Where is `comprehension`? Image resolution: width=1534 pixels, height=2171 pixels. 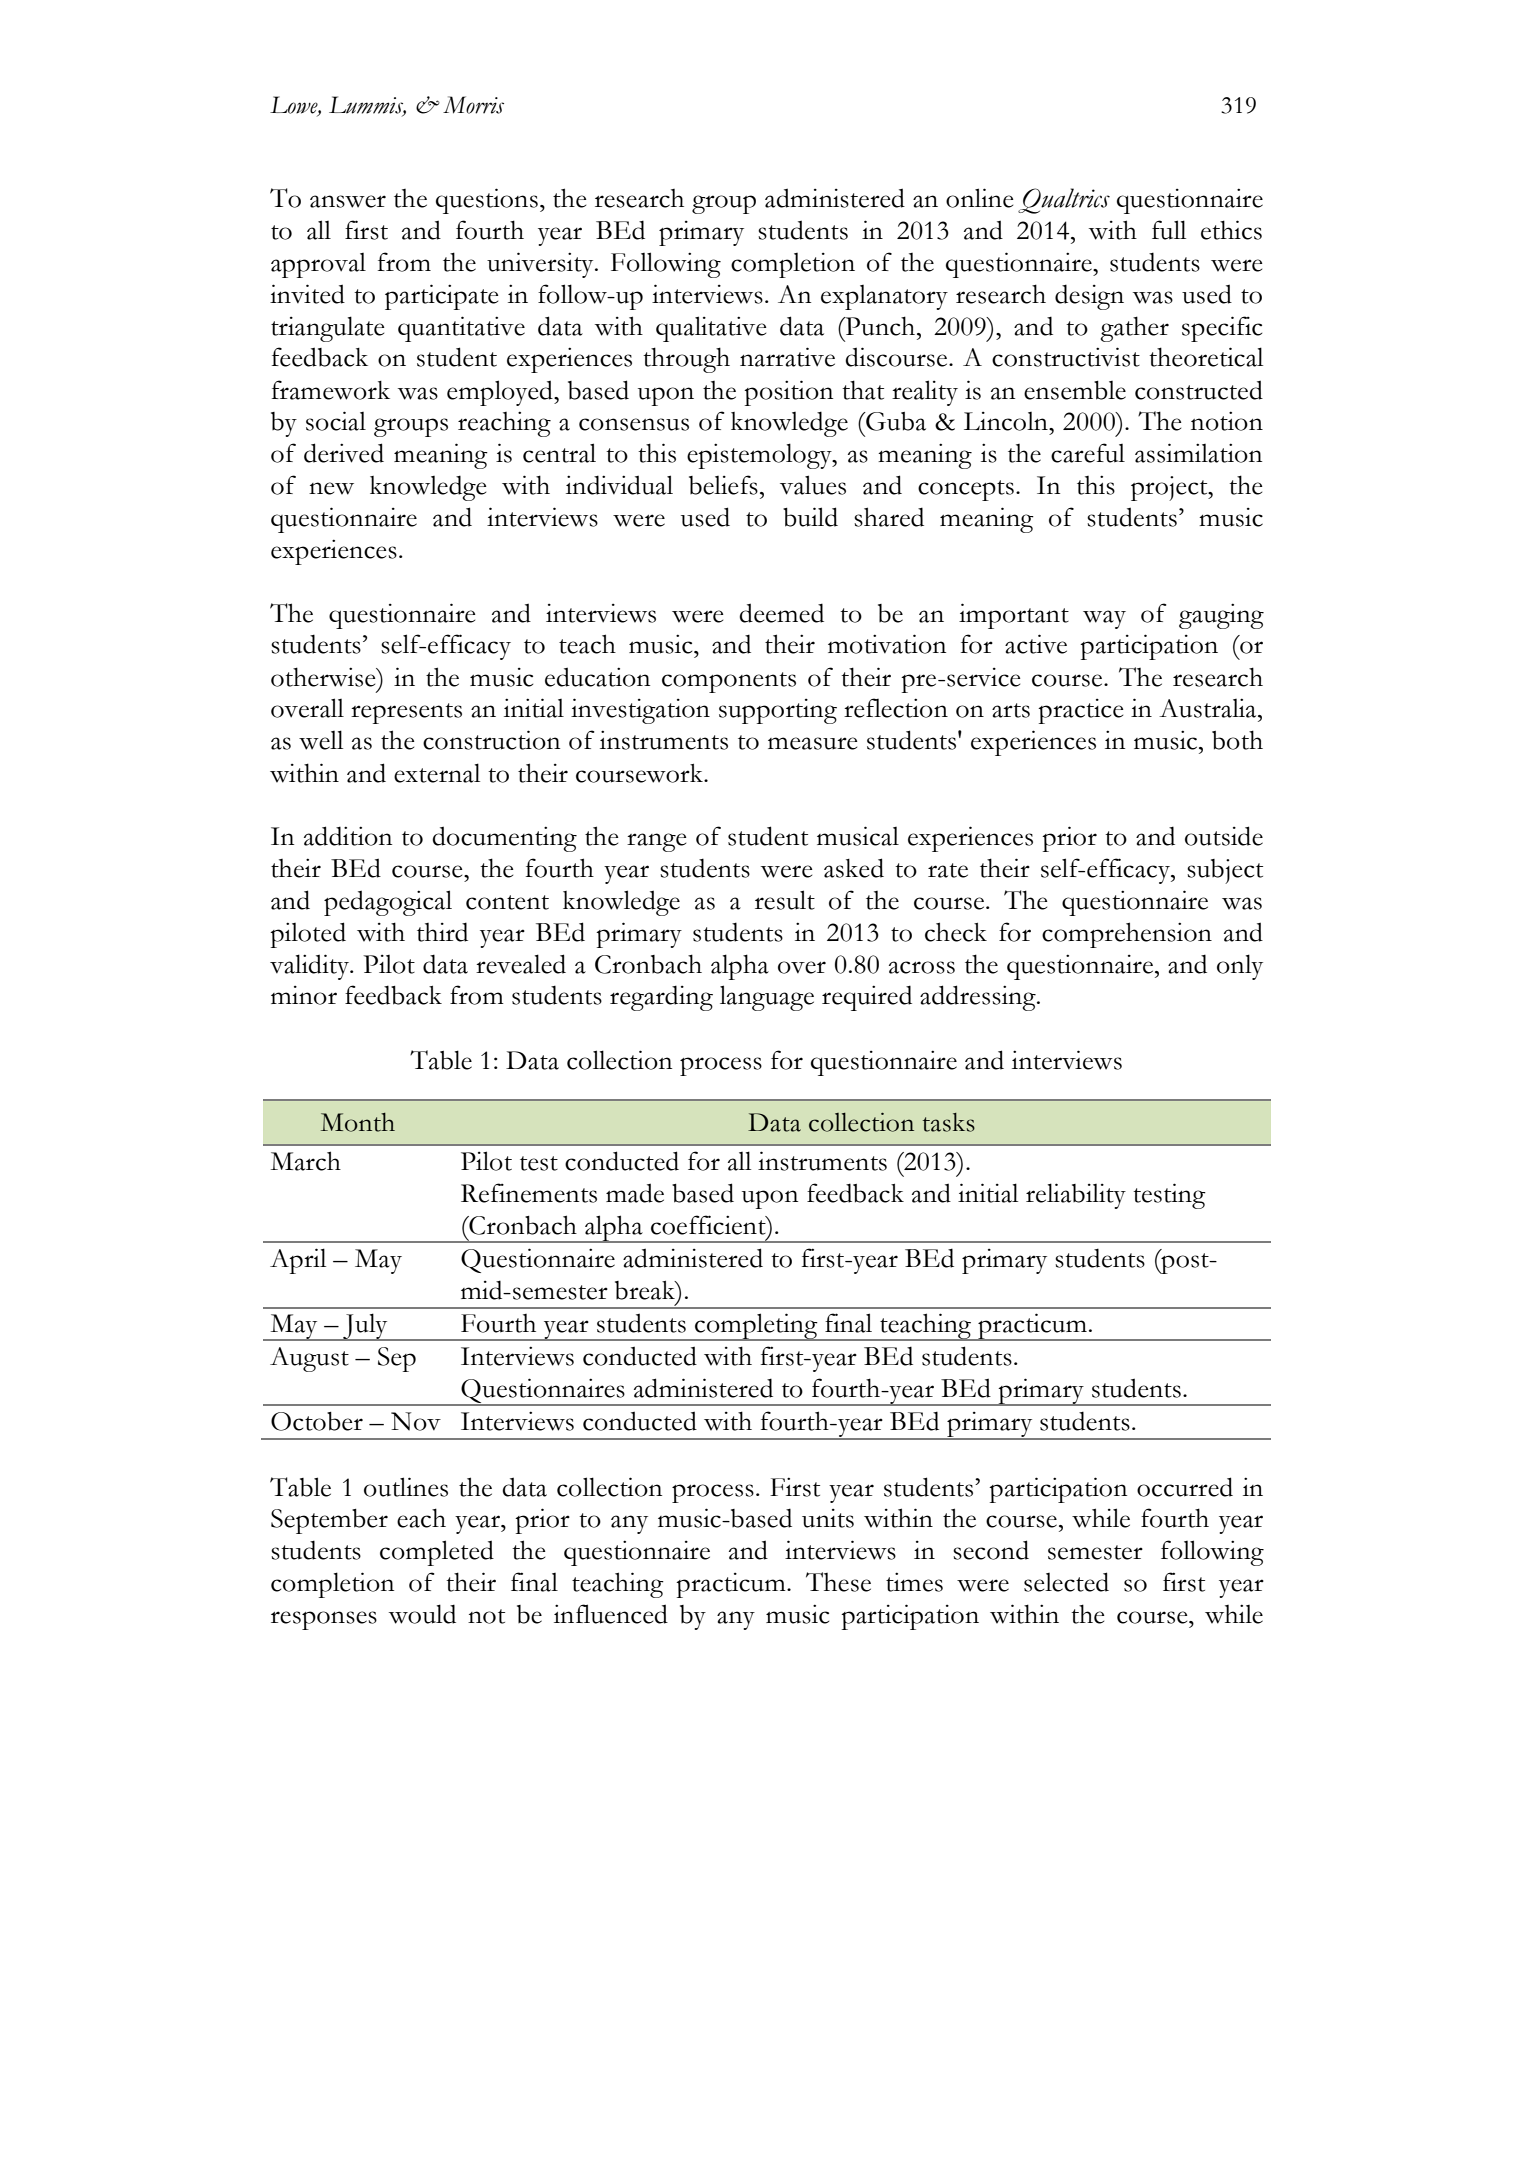 comprehension is located at coordinates (1127, 935).
